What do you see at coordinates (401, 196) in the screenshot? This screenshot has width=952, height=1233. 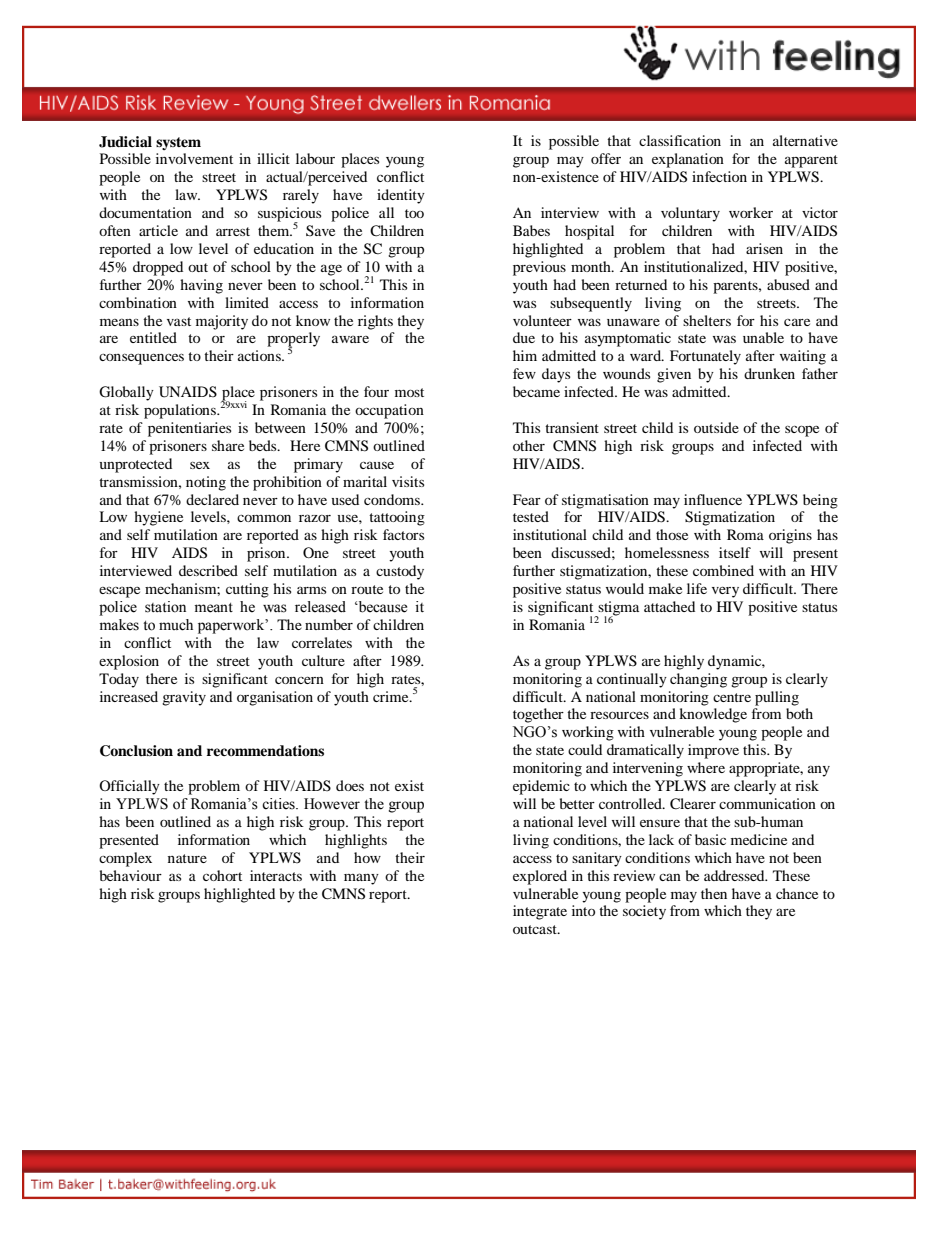 I see `identity` at bounding box center [401, 196].
